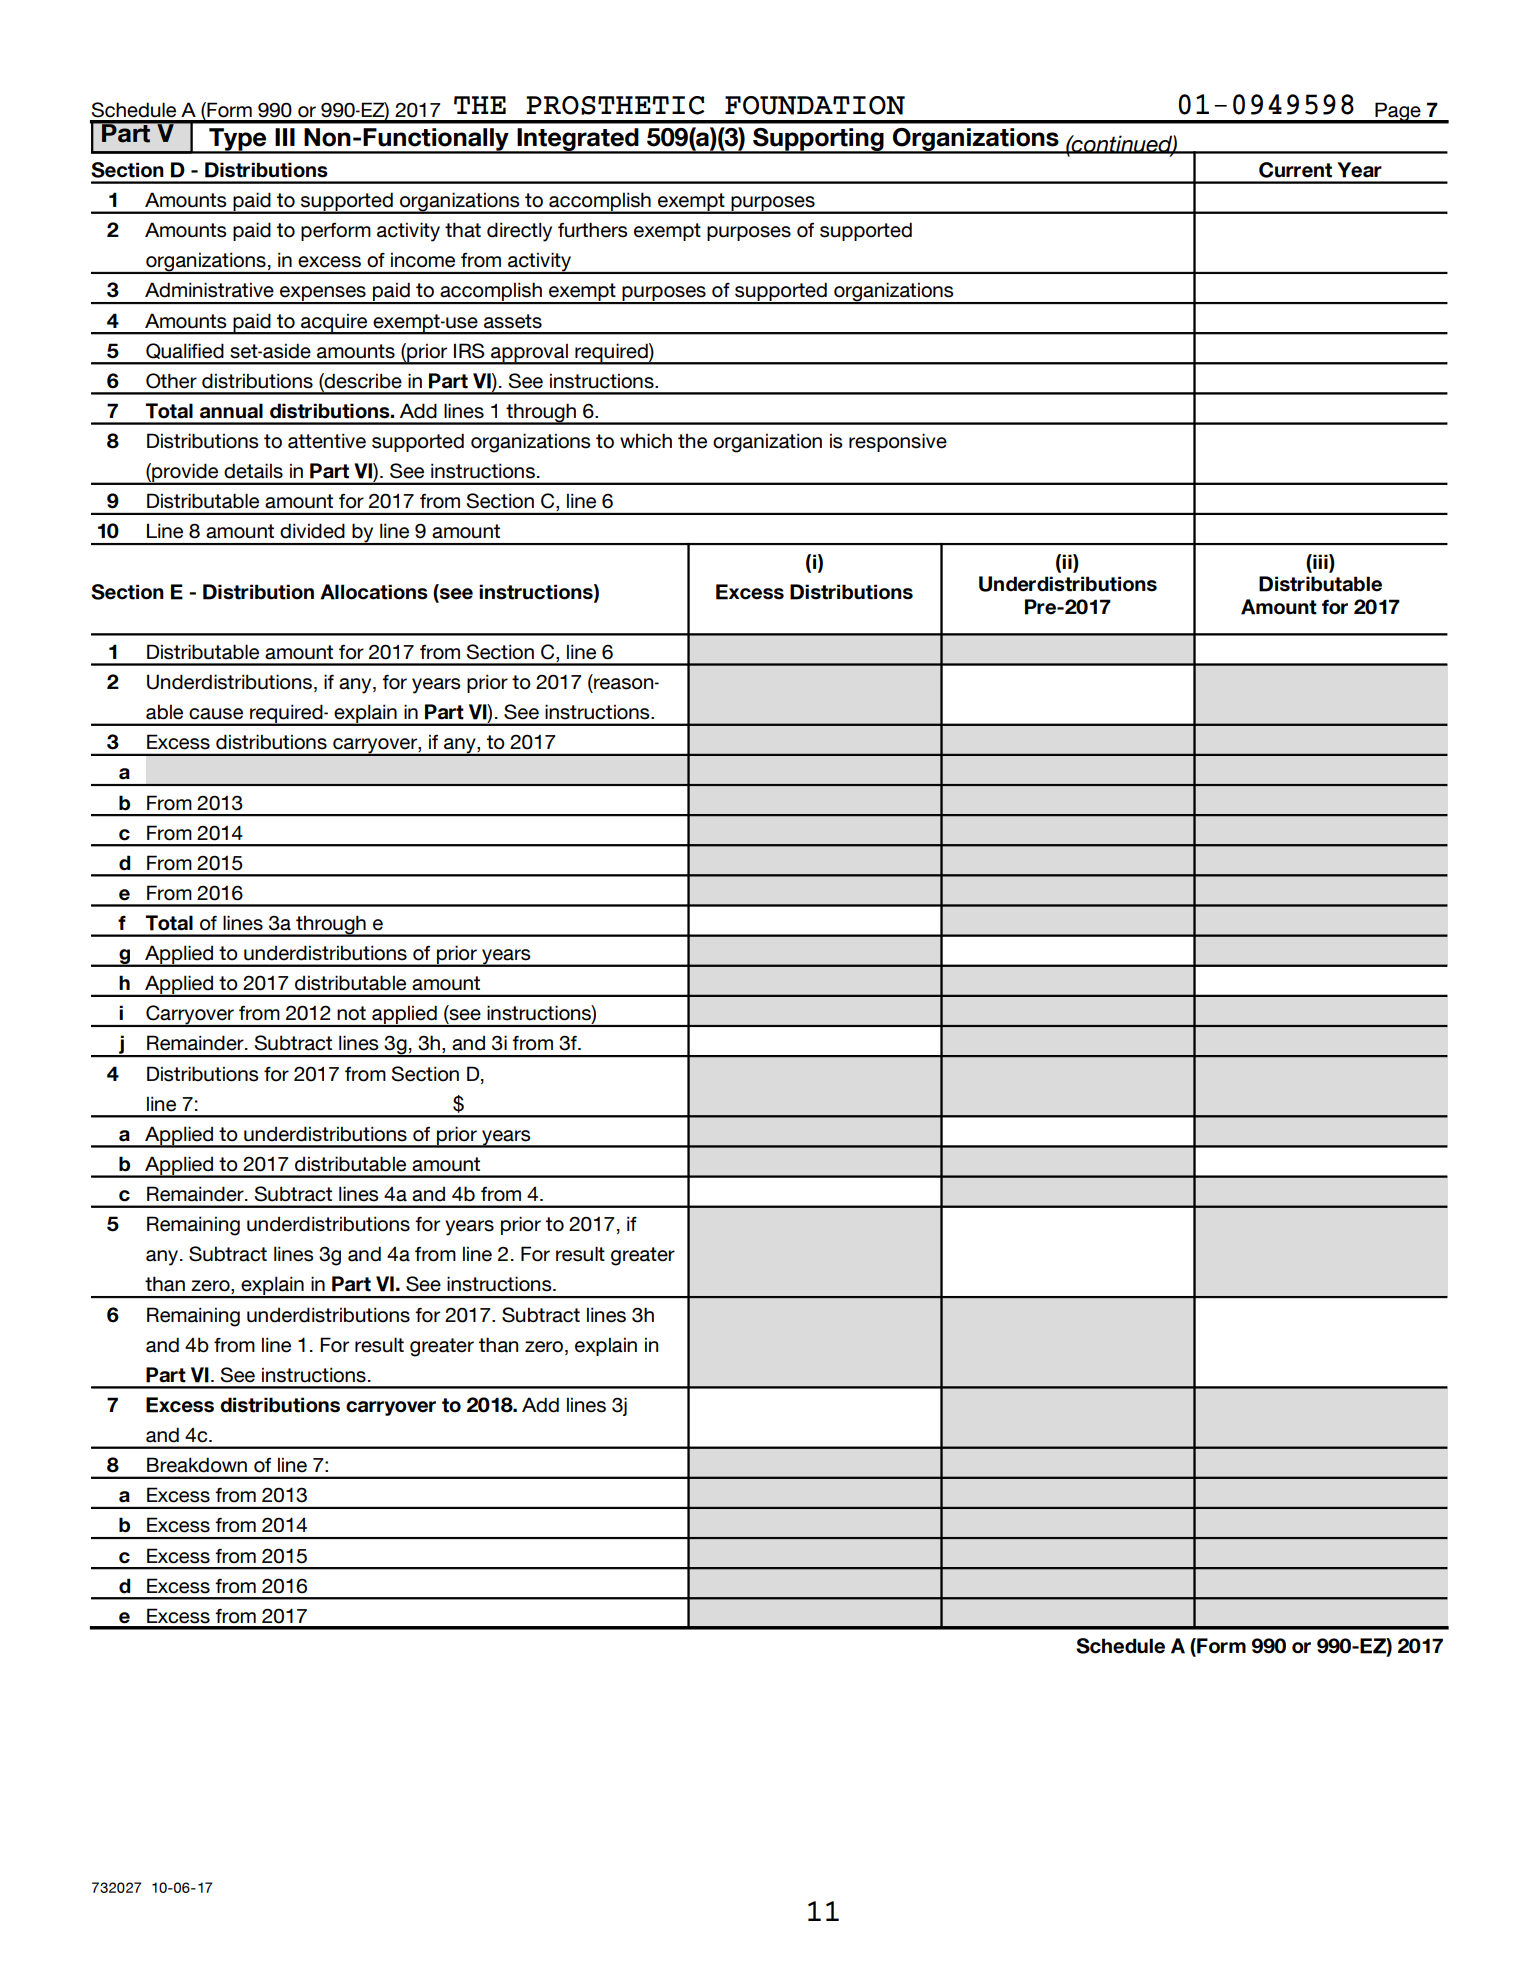  What do you see at coordinates (1295, 170) in the page?
I see `Current` at bounding box center [1295, 170].
